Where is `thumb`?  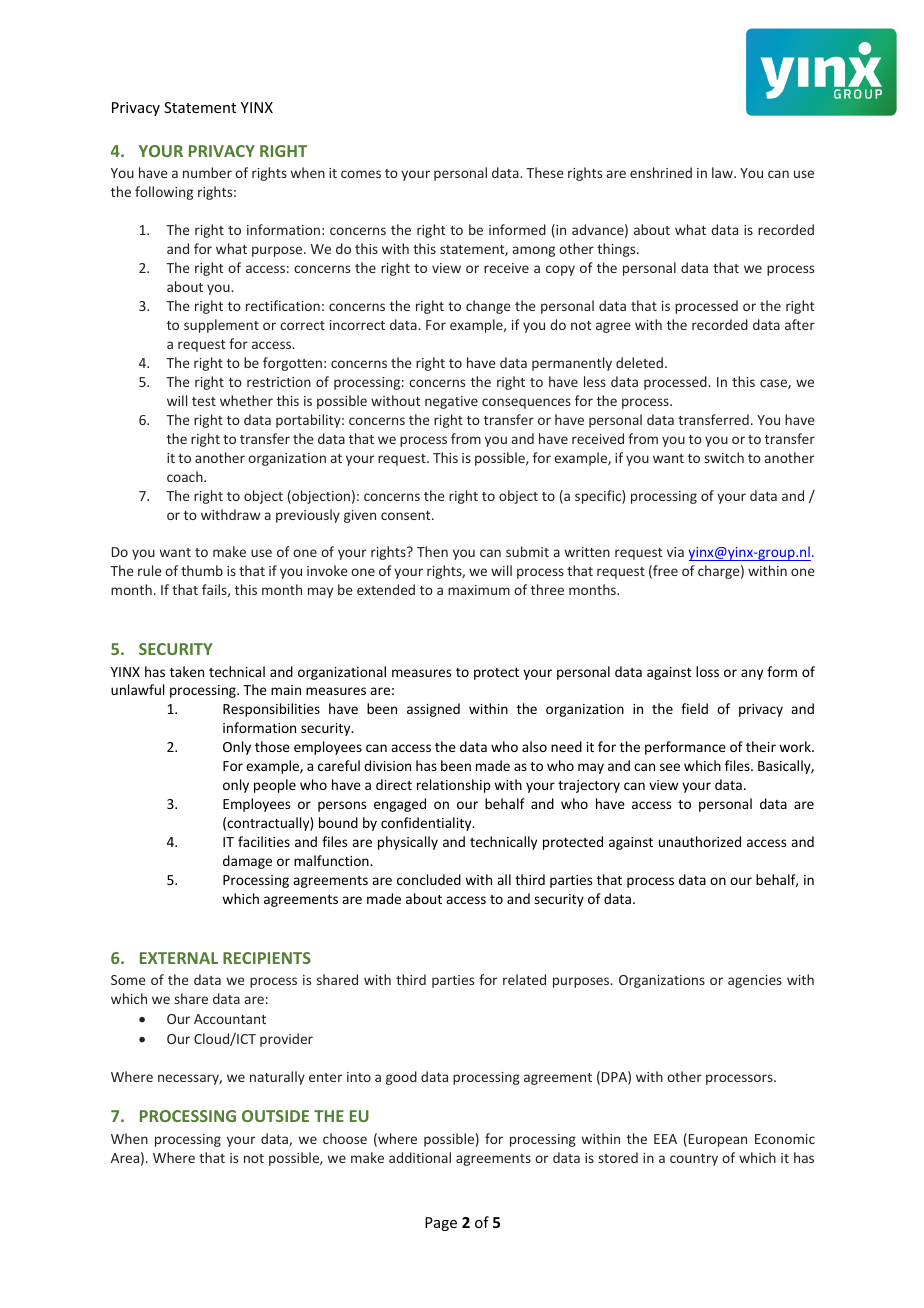 thumb is located at coordinates (202, 570).
